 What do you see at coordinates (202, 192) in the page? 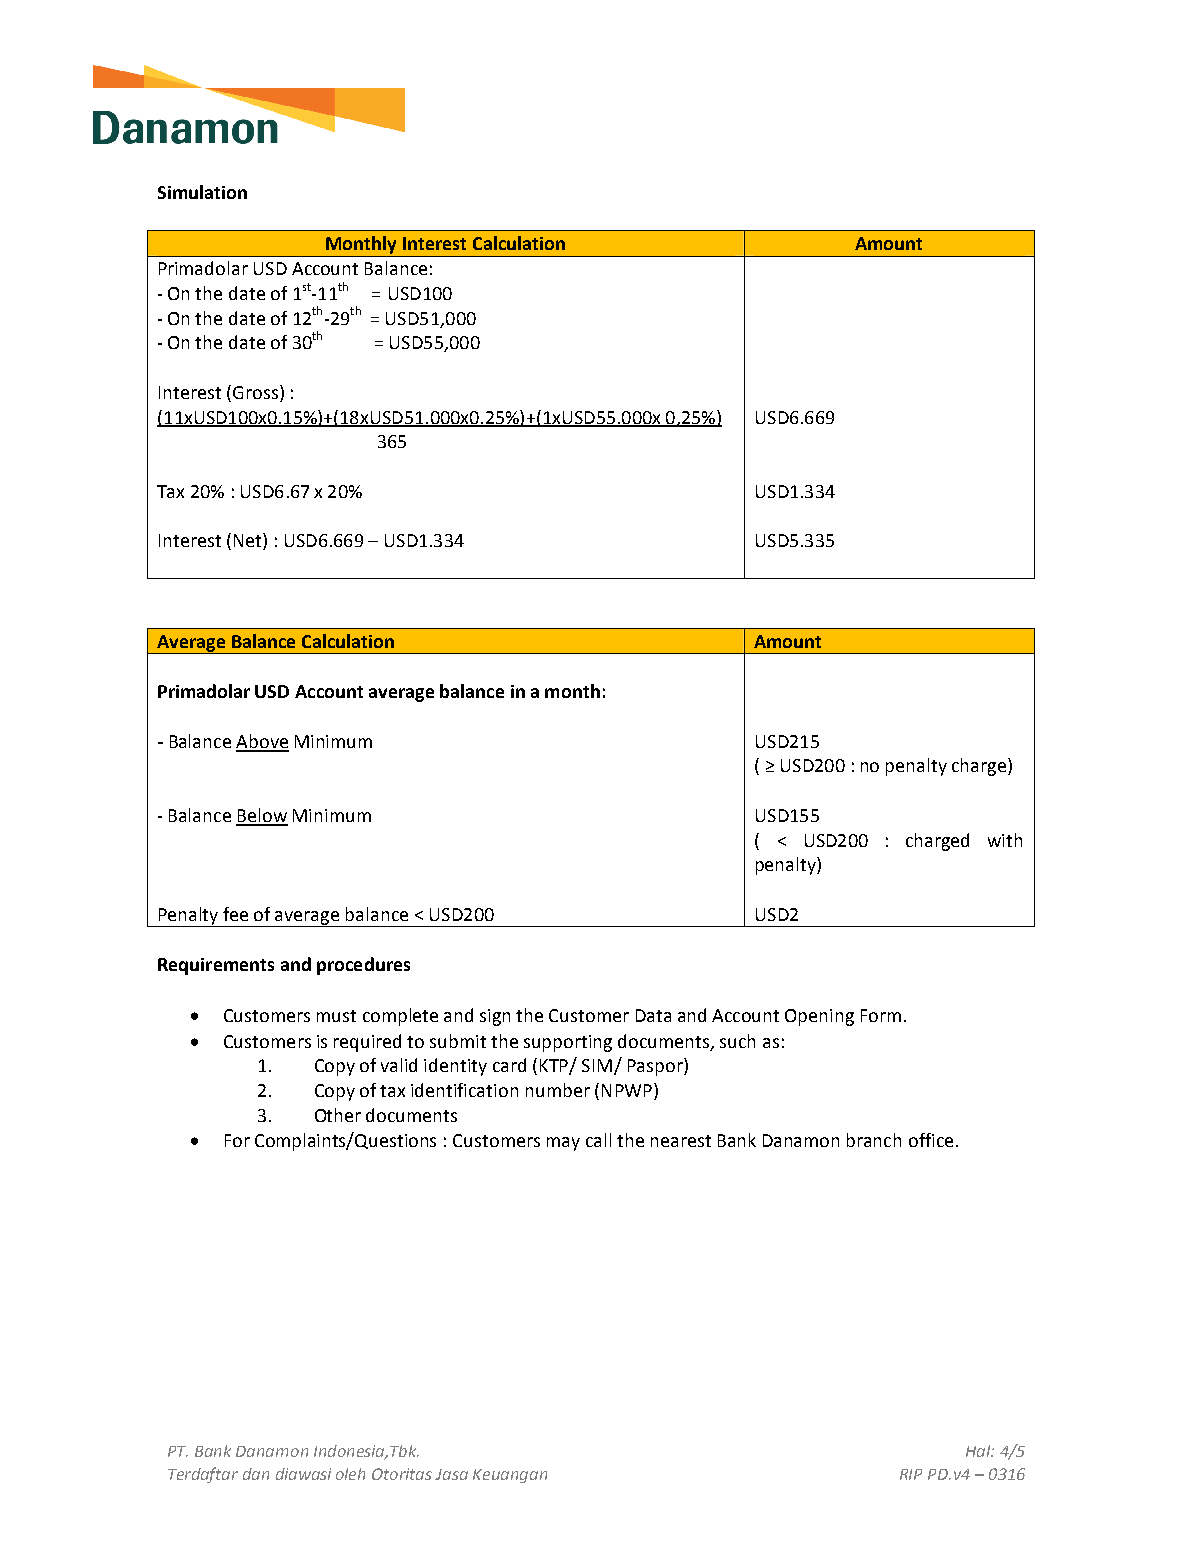
I see `Simulation` at bounding box center [202, 192].
